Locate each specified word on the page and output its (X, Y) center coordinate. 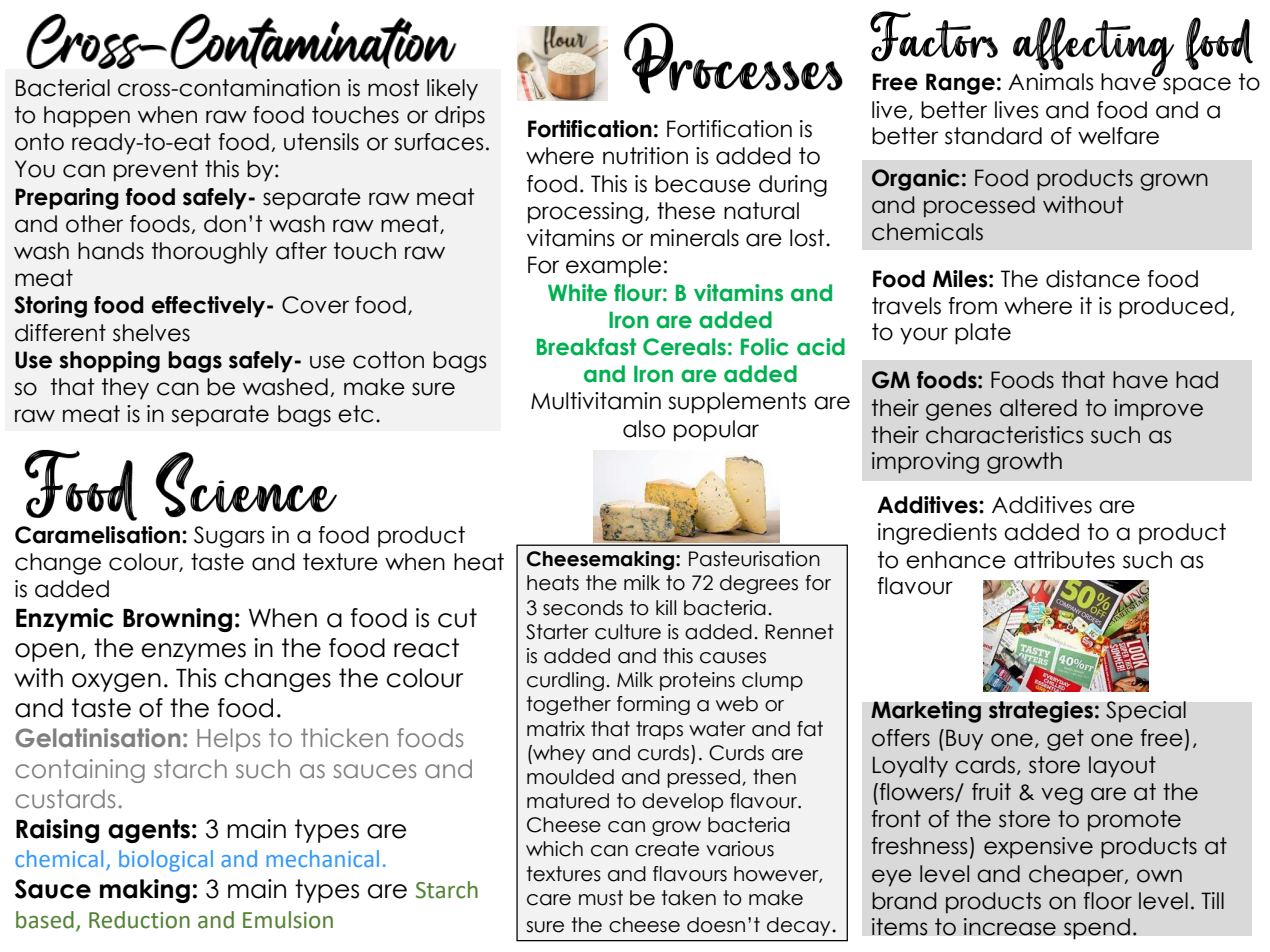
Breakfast (586, 347)
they (125, 389)
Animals (1051, 82)
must (601, 898)
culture (628, 632)
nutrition (645, 156)
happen (87, 117)
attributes (1064, 560)
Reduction (139, 920)
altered (1038, 408)
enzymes (194, 652)
